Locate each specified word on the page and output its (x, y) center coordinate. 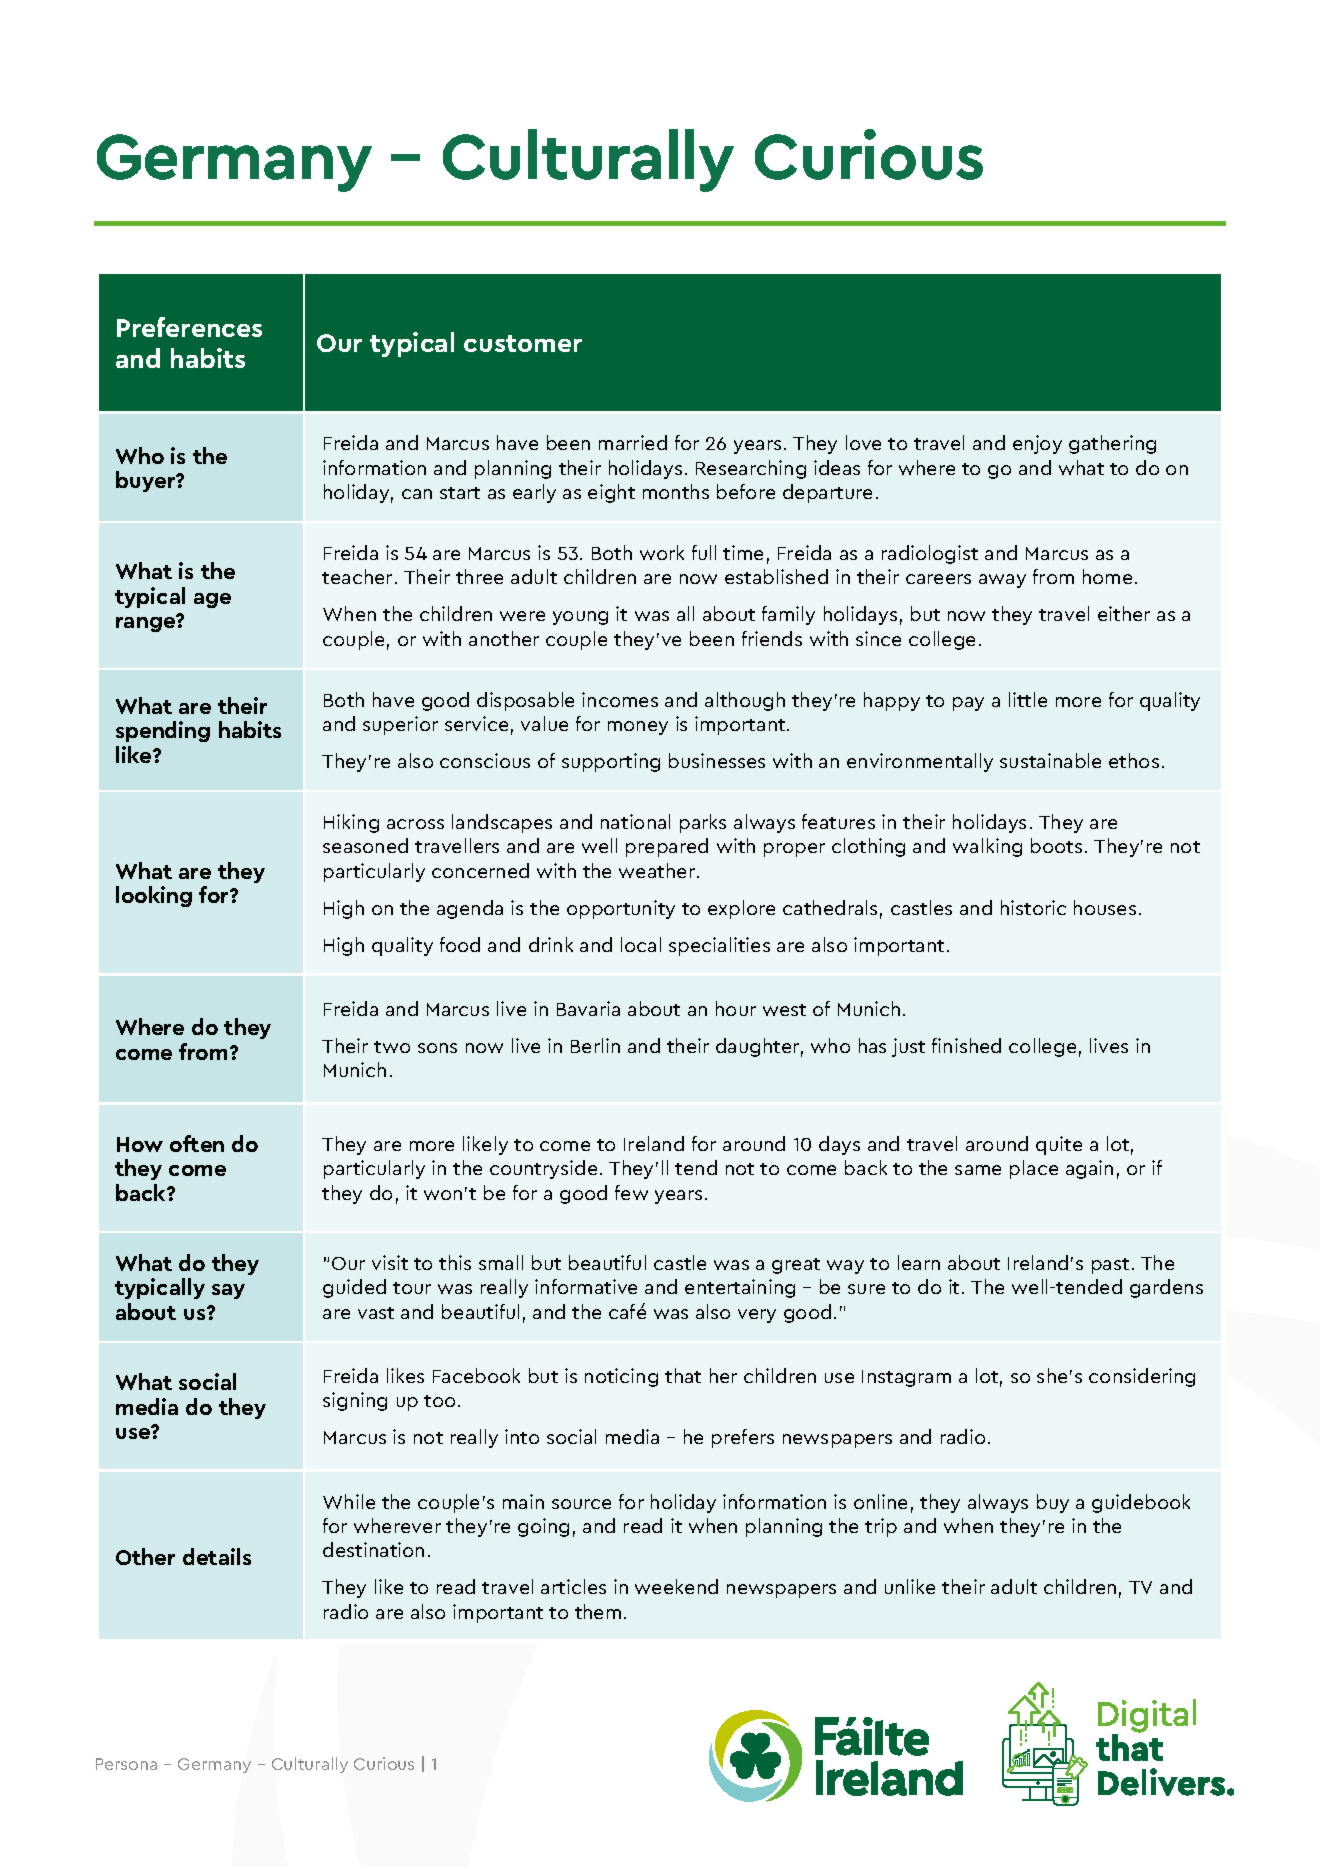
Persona (126, 1764)
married (633, 442)
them (598, 1611)
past (1110, 1266)
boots (1056, 845)
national (635, 821)
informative (586, 1286)
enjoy (1037, 444)
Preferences (189, 327)
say (228, 1291)
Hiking (351, 823)
